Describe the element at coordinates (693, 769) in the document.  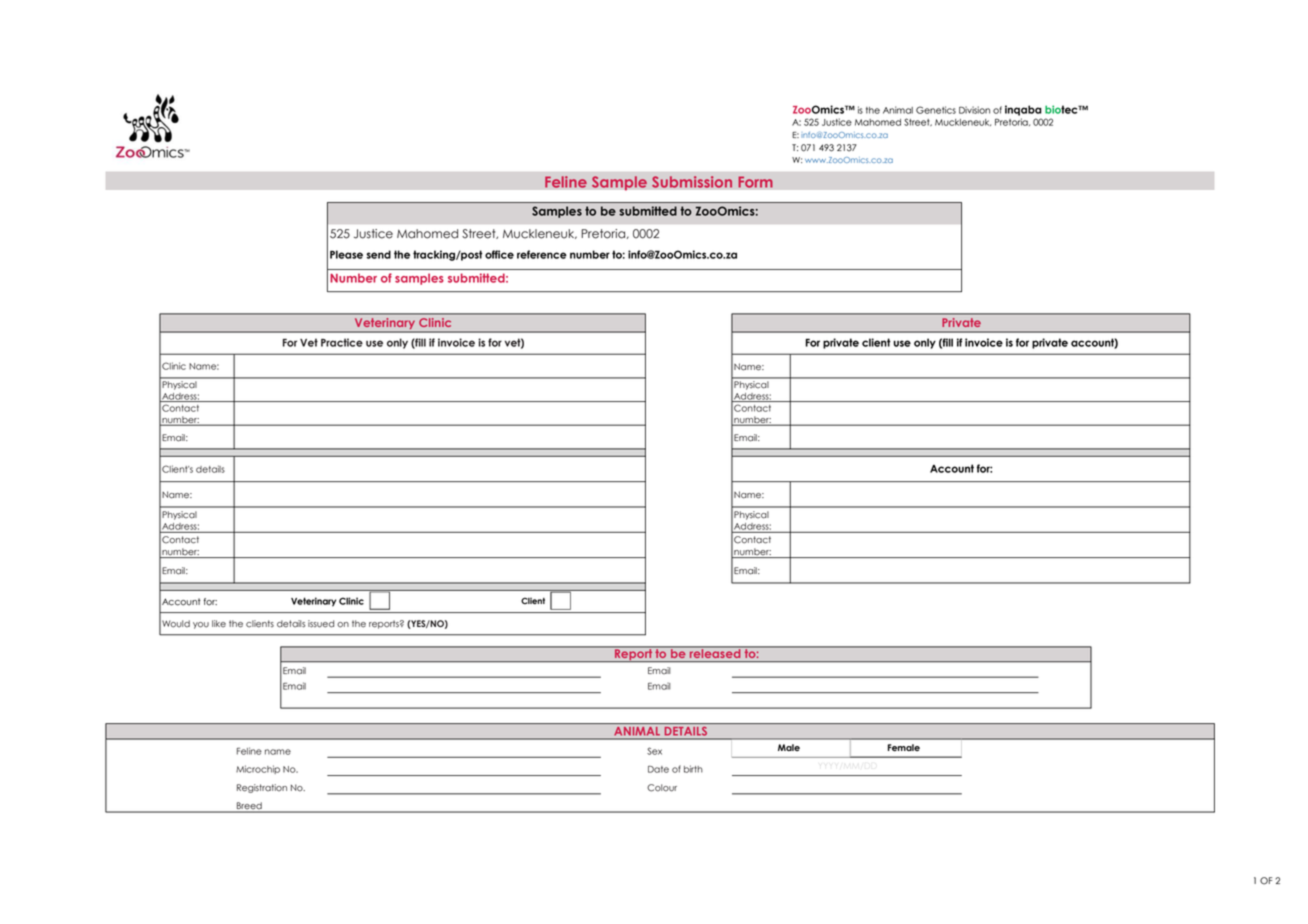
I see `birth` at that location.
